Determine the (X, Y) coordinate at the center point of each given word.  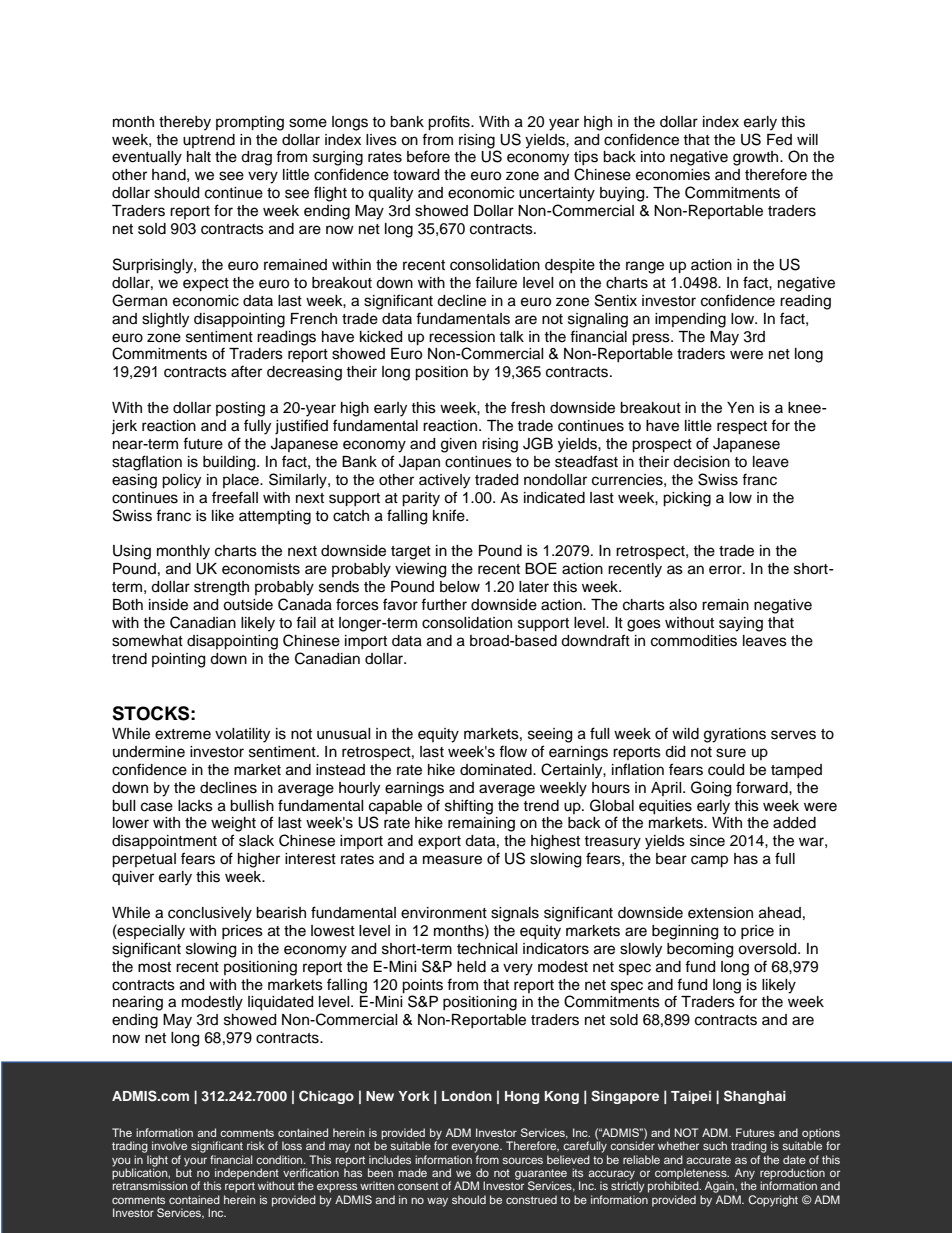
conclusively (210, 914)
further (444, 604)
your (195, 1162)
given (459, 445)
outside (248, 605)
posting (240, 409)
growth (757, 158)
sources (522, 1160)
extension (720, 913)
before (428, 156)
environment (444, 913)
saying (741, 624)
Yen (740, 408)
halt (199, 156)
